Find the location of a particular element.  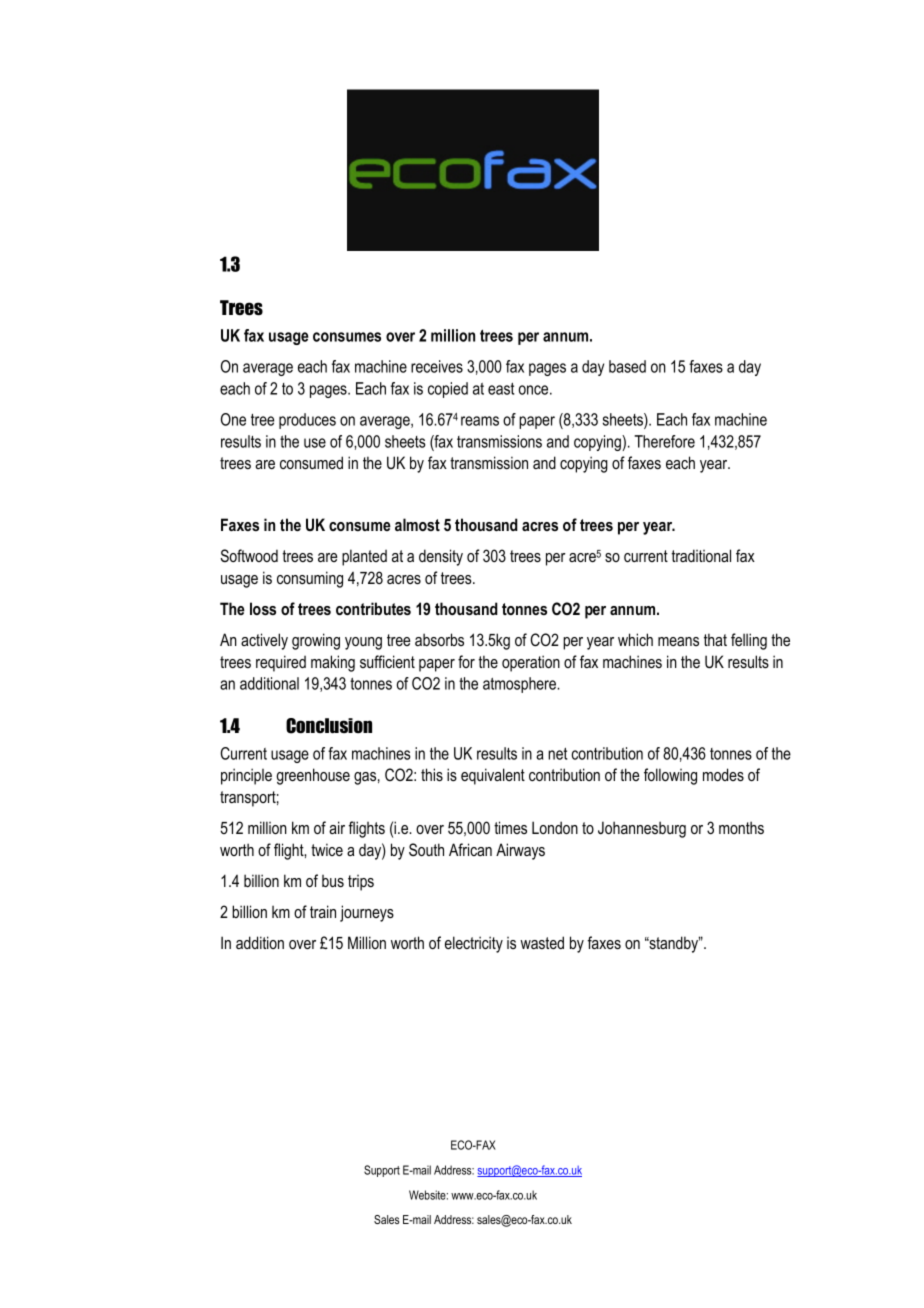

principle is located at coordinates (246, 776).
